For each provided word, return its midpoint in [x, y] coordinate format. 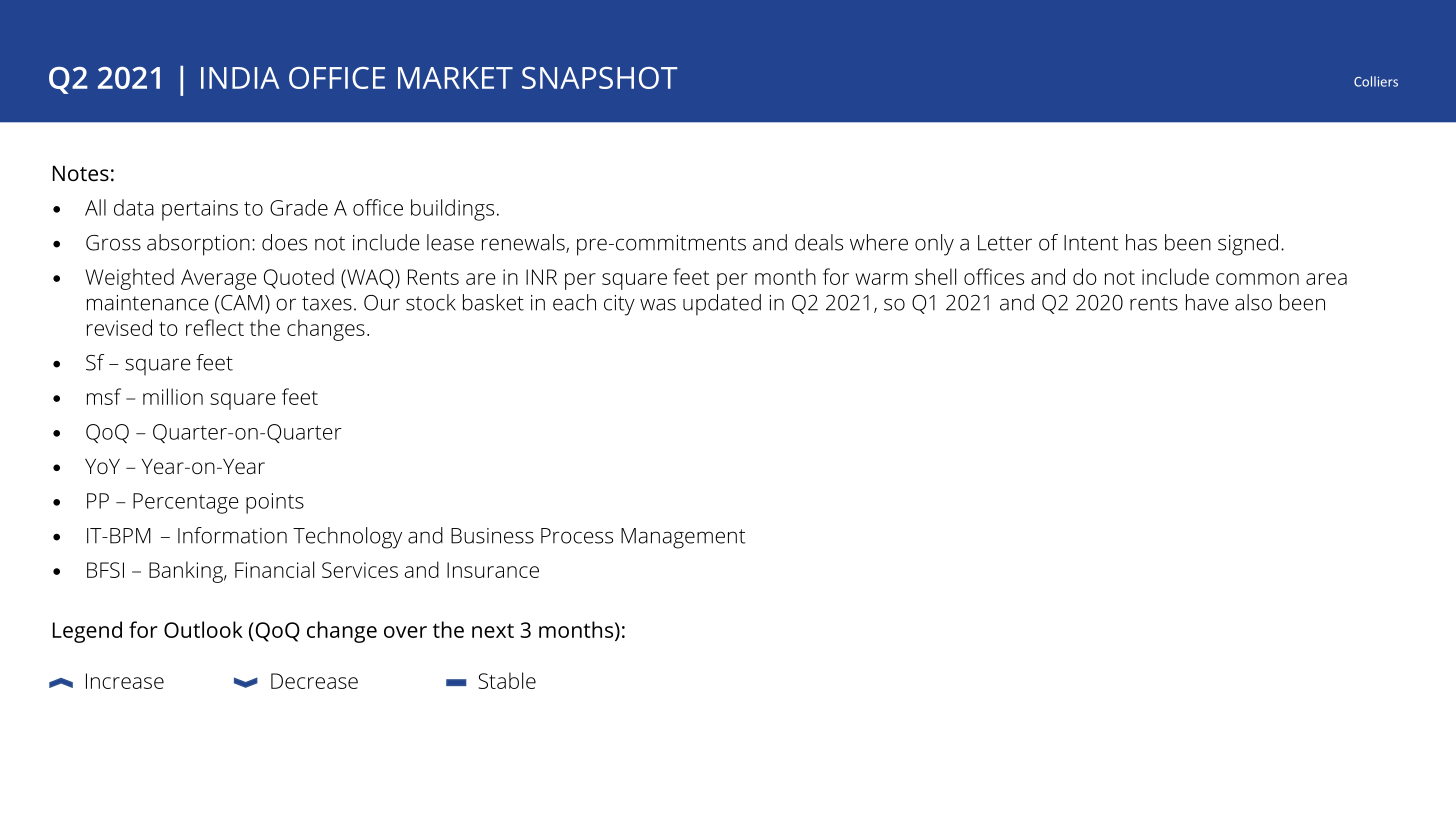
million [173, 396]
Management [683, 538]
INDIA [240, 78]
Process [577, 536]
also [1253, 302]
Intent [1091, 243]
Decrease [314, 681]
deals [819, 242]
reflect [215, 327]
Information [232, 535]
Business [492, 536]
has [1141, 242]
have [1207, 302]
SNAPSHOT [600, 78]
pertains [200, 210]
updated [722, 305]
